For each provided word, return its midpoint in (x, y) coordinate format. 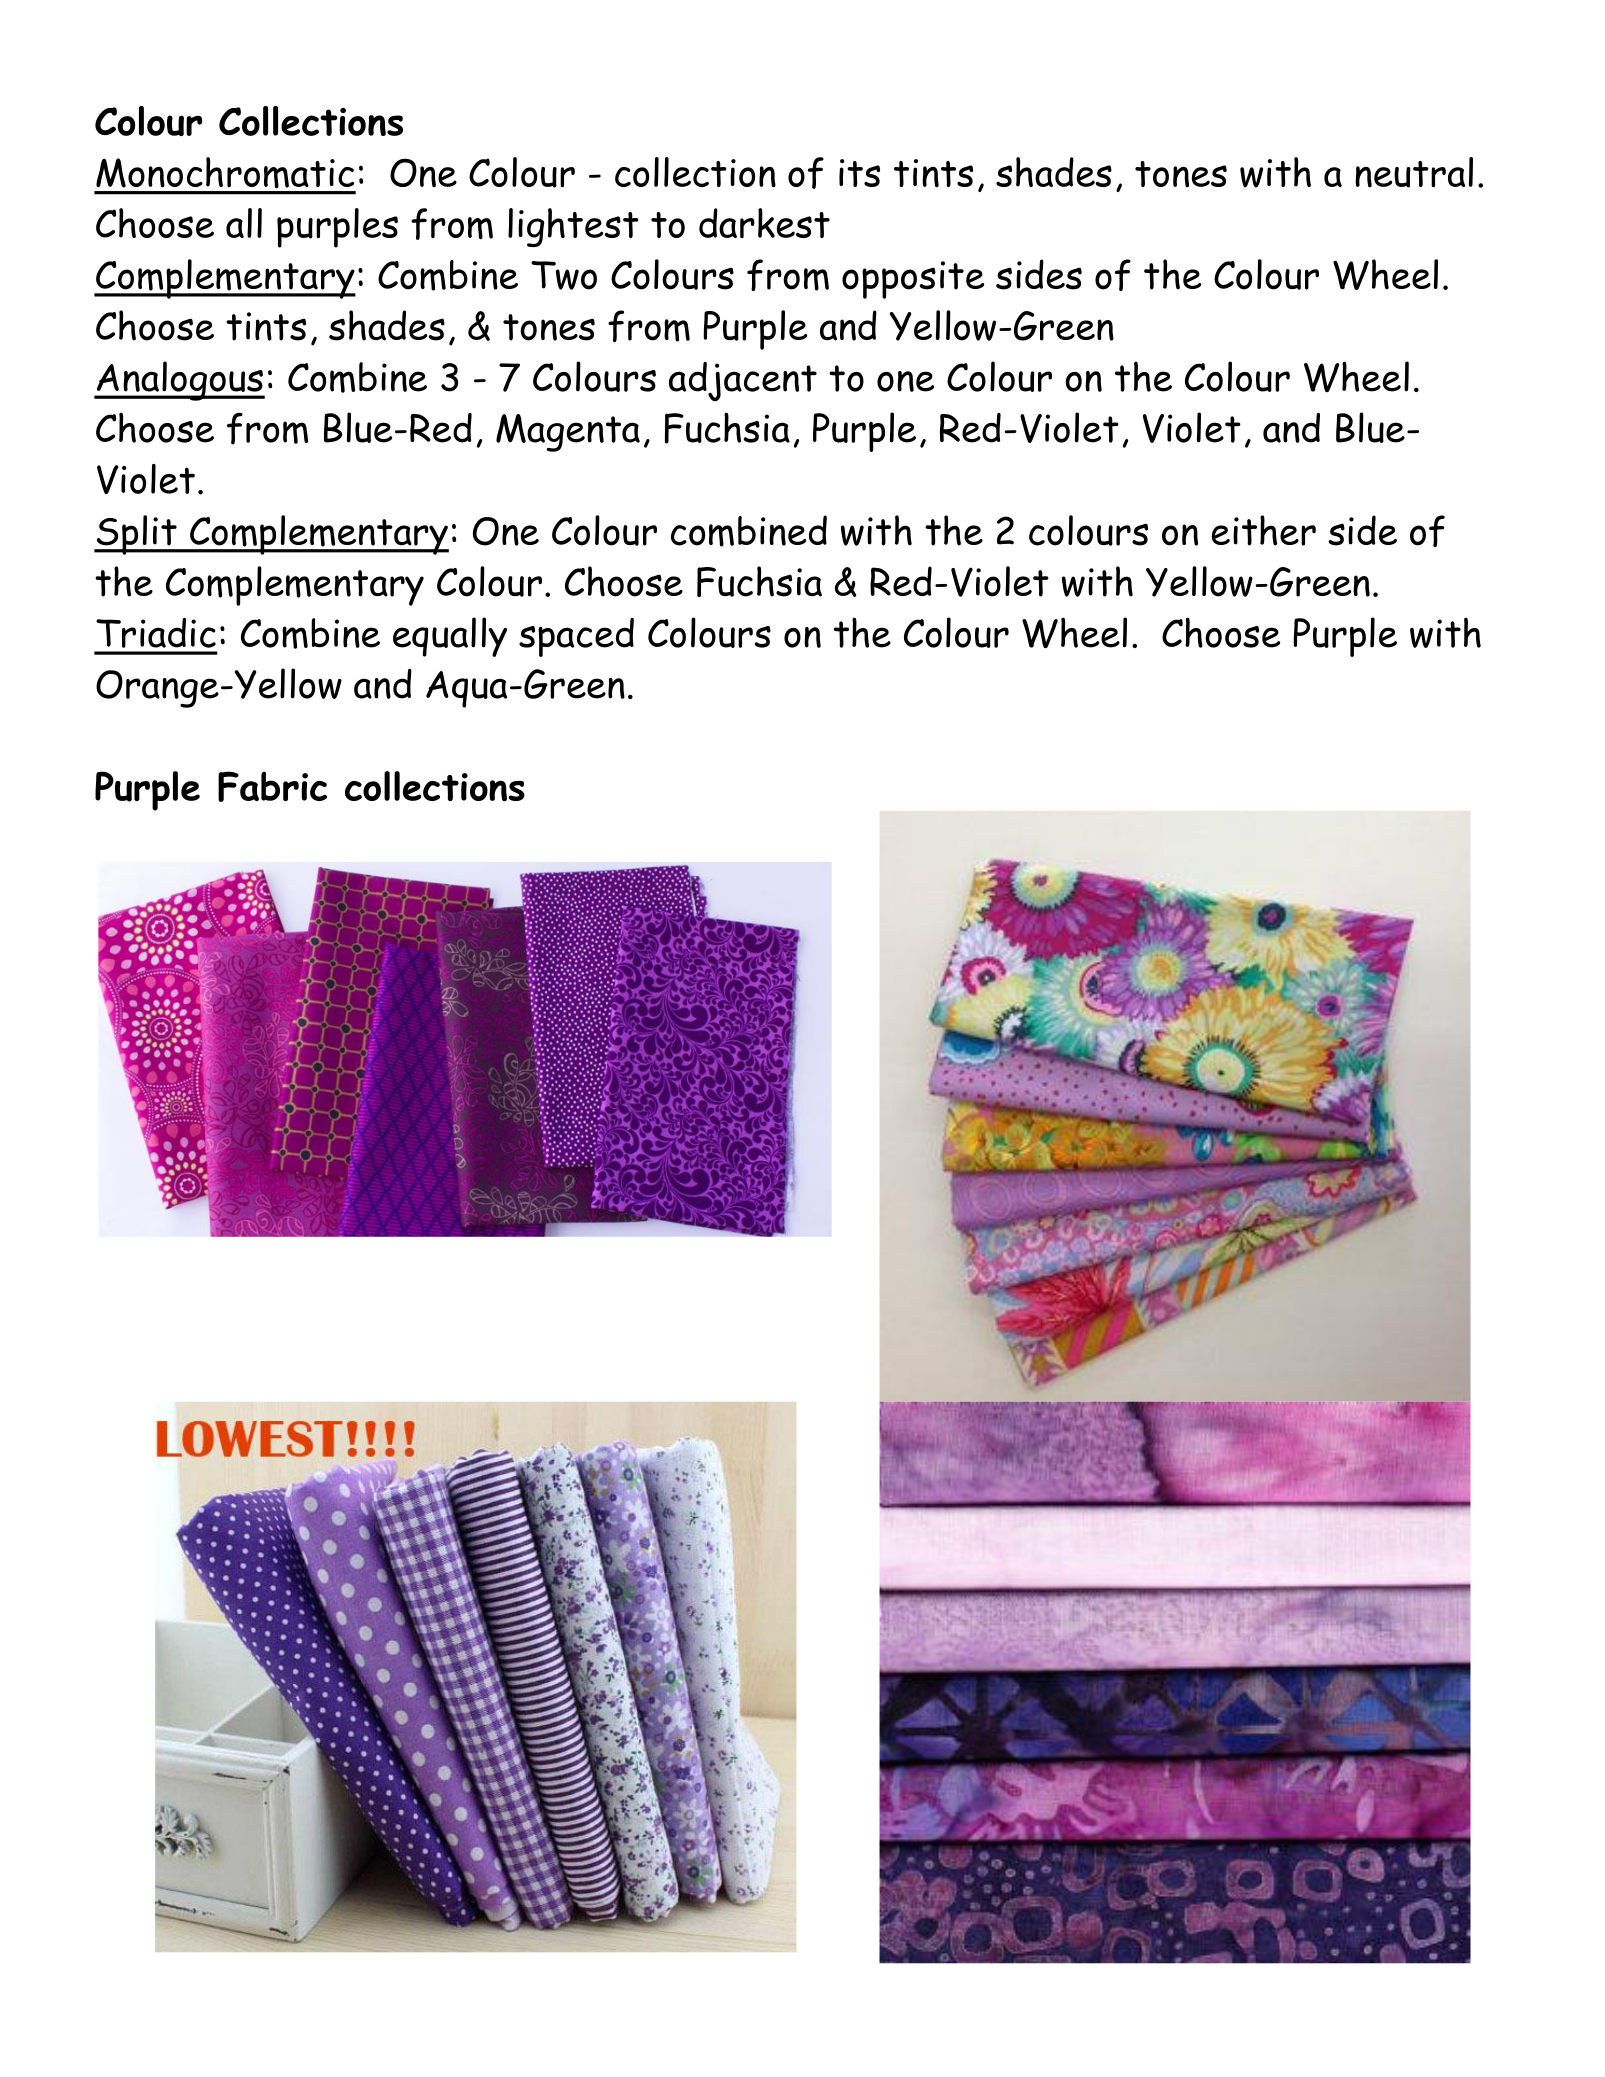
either (1264, 530)
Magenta (568, 433)
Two (564, 275)
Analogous (179, 381)
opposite (913, 280)
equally (450, 637)
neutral (1414, 172)
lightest (573, 227)
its (859, 173)
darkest (764, 223)
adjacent (743, 381)
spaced (576, 637)
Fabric (272, 786)
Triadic (156, 633)
